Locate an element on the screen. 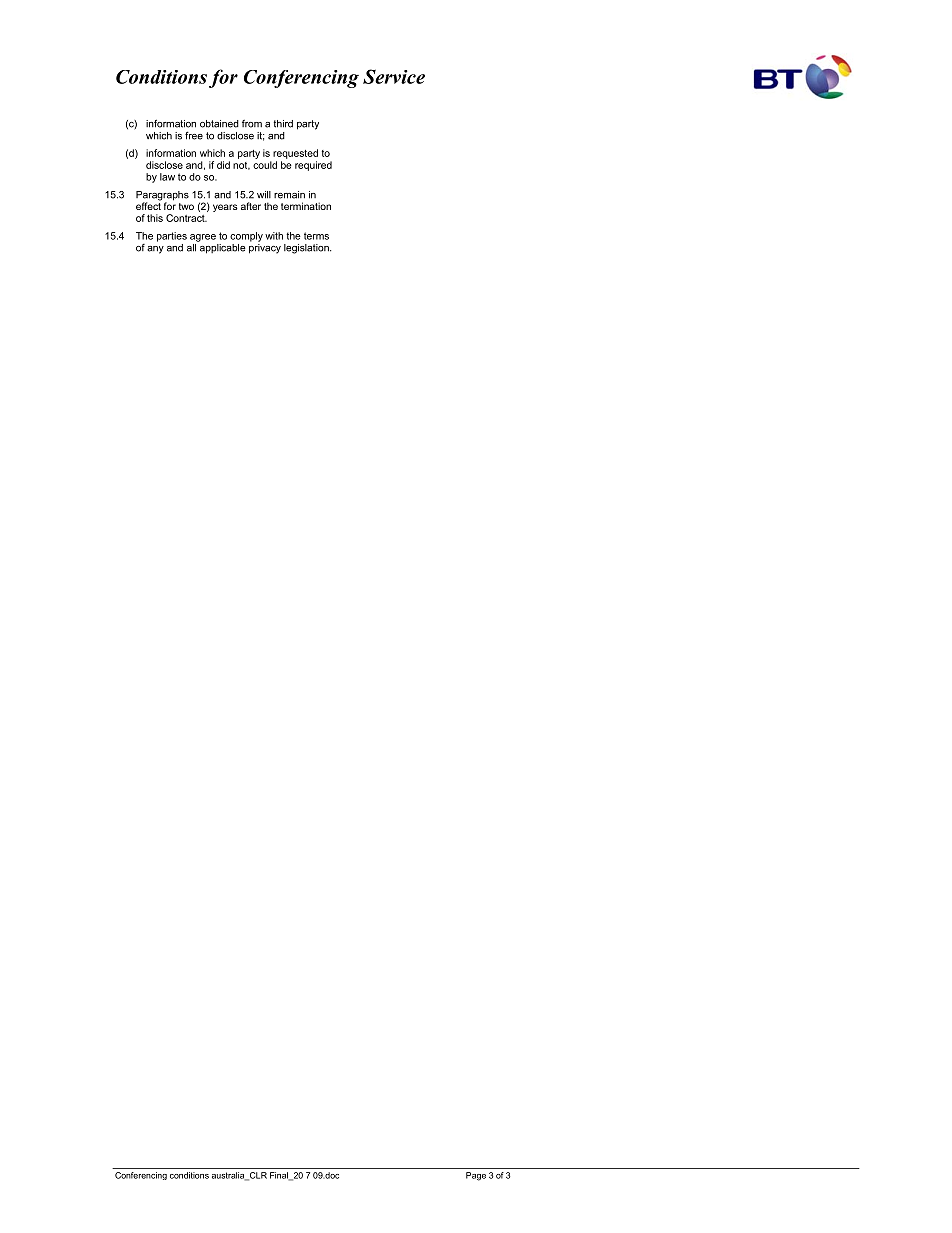 This screenshot has height=1233, width=952. privacy is located at coordinates (265, 249).
